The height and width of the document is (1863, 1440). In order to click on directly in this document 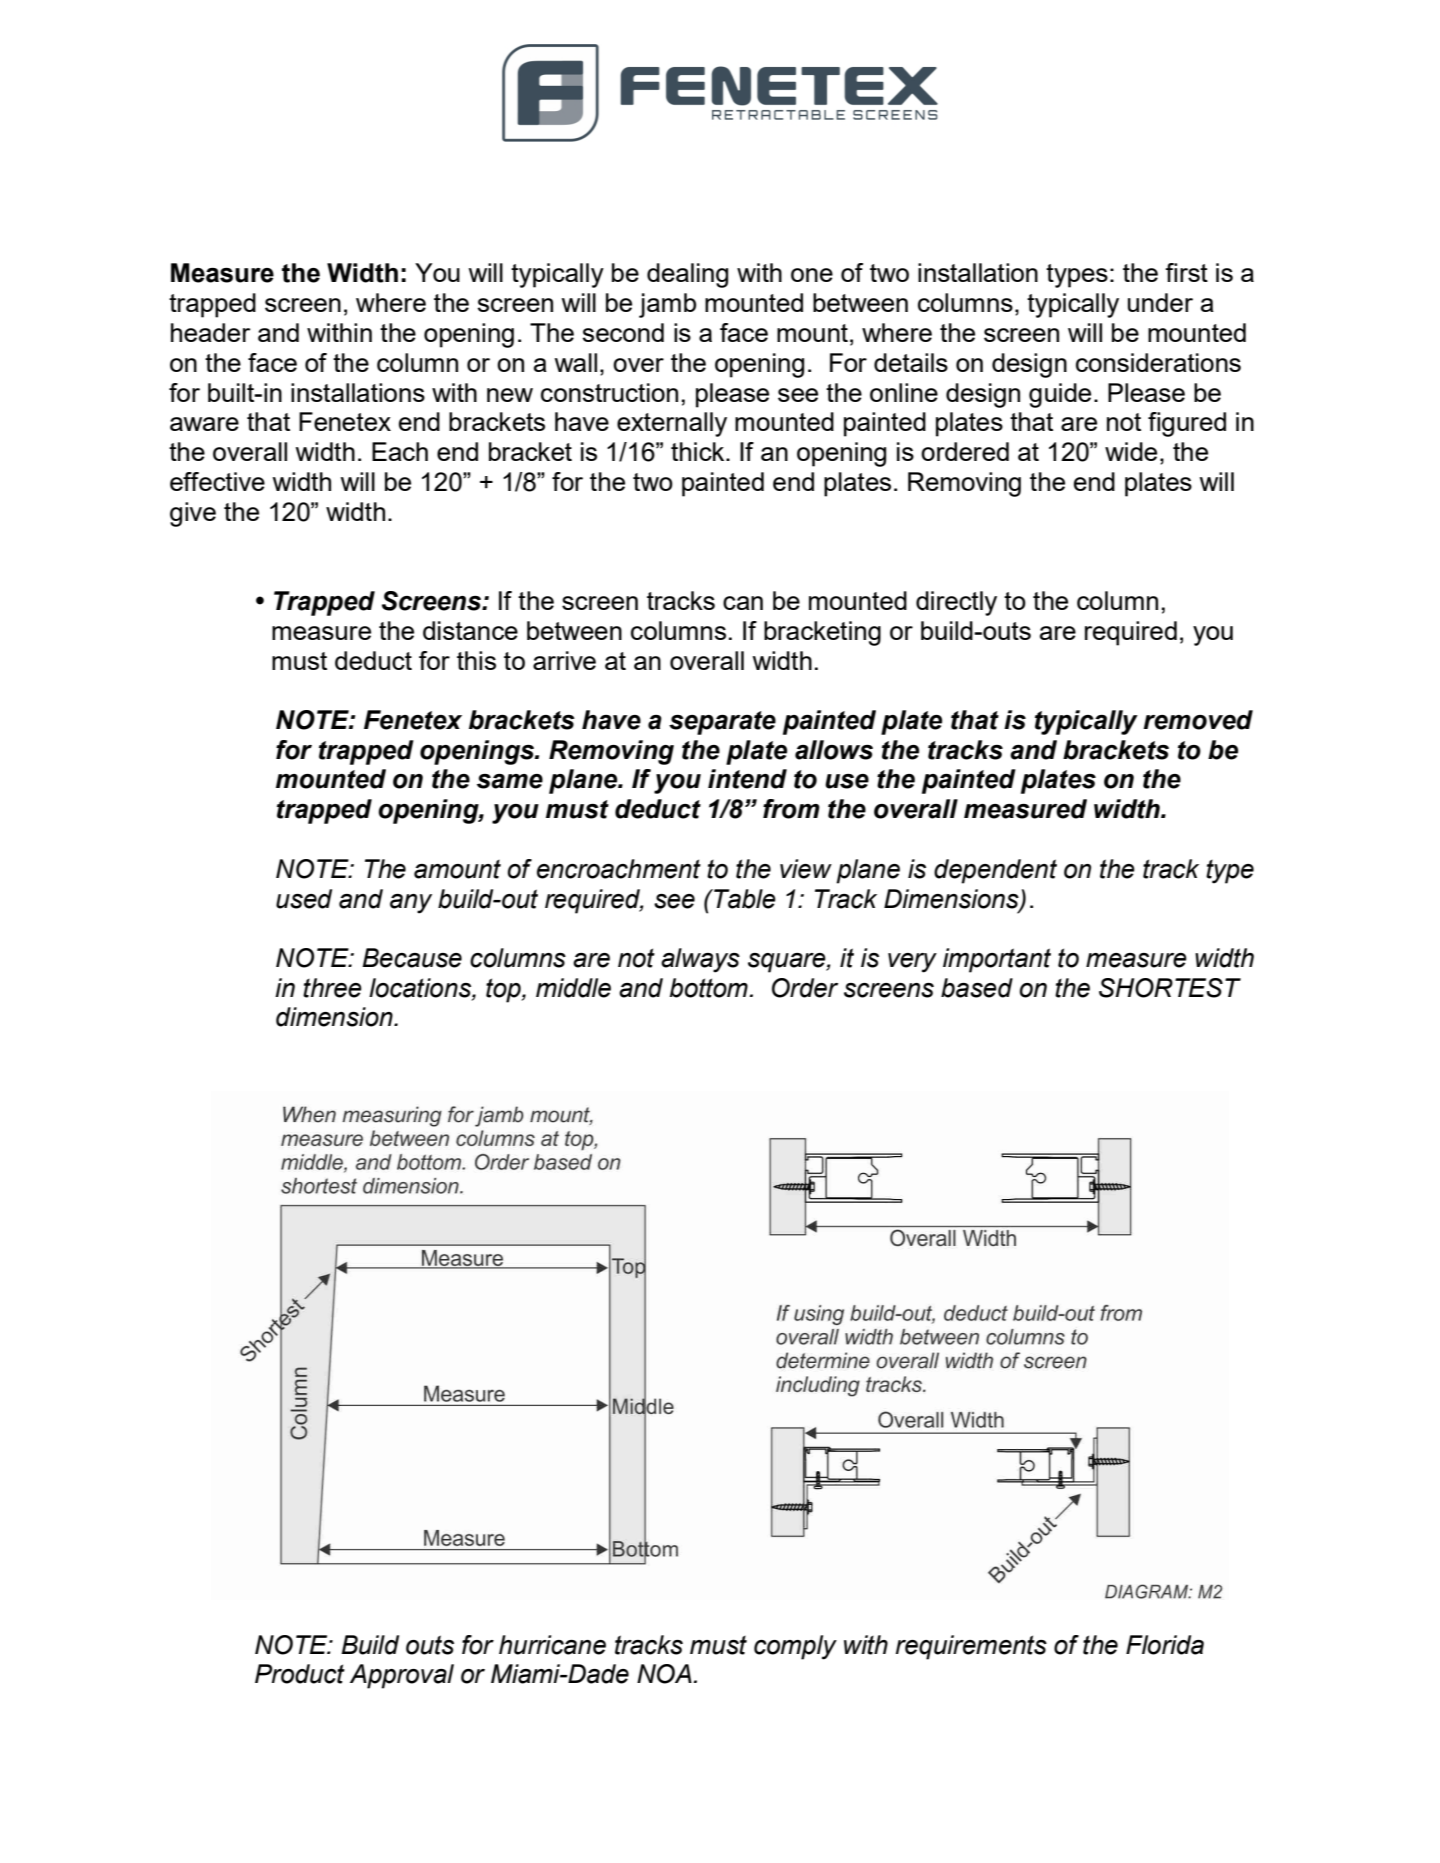, I will do `click(956, 603)`.
